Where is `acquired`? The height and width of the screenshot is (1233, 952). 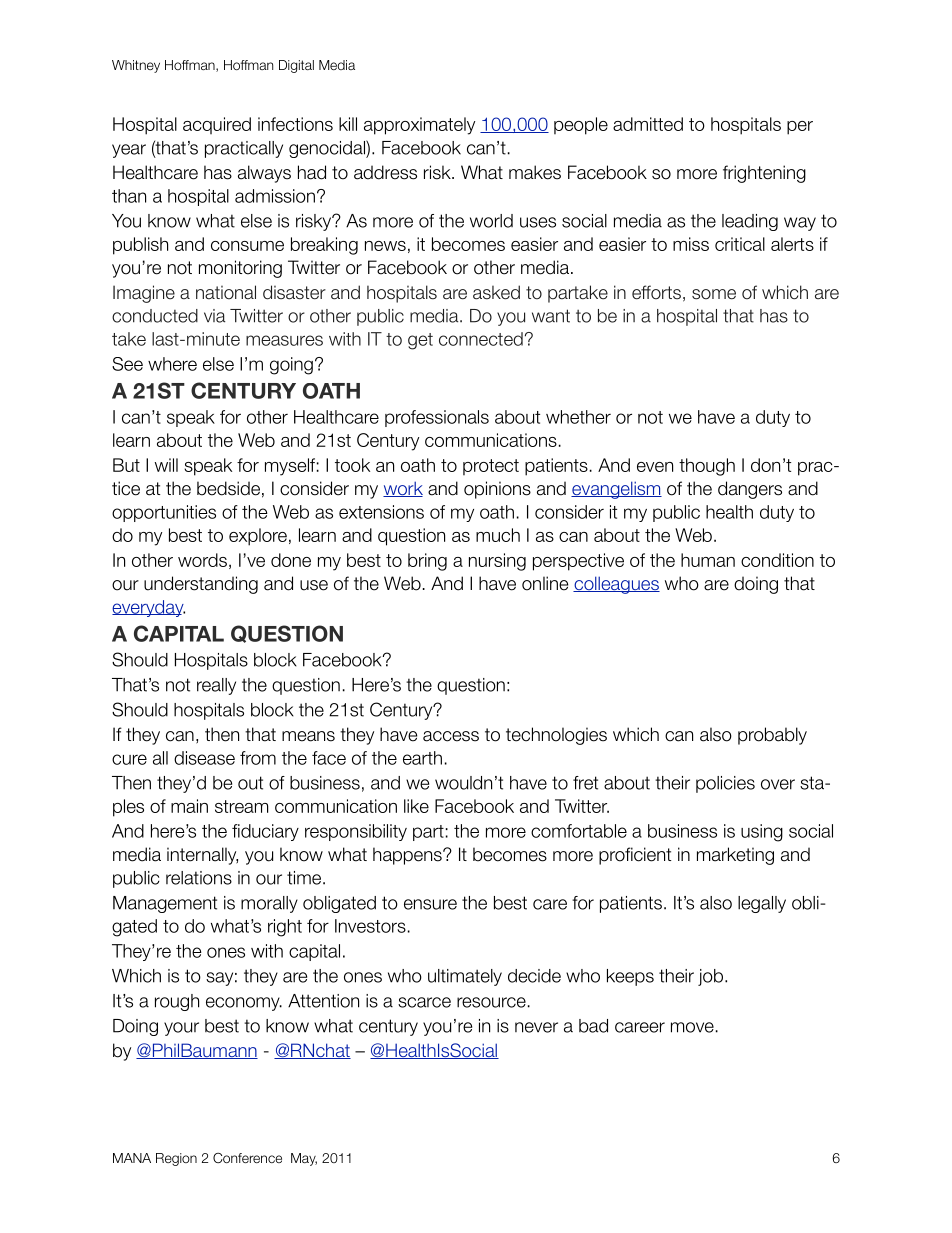 acquired is located at coordinates (217, 125).
